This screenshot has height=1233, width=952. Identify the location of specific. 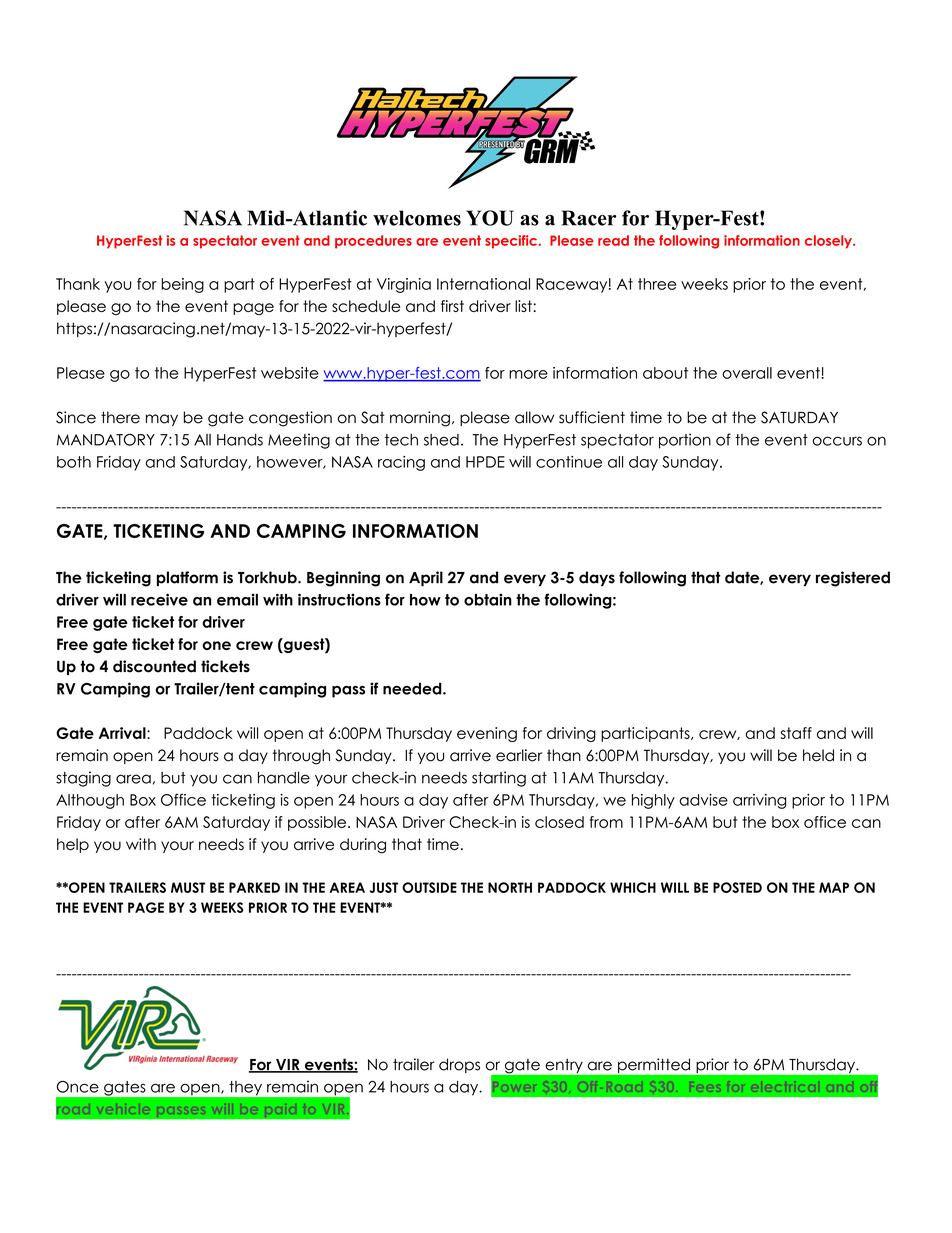
(511, 242).
